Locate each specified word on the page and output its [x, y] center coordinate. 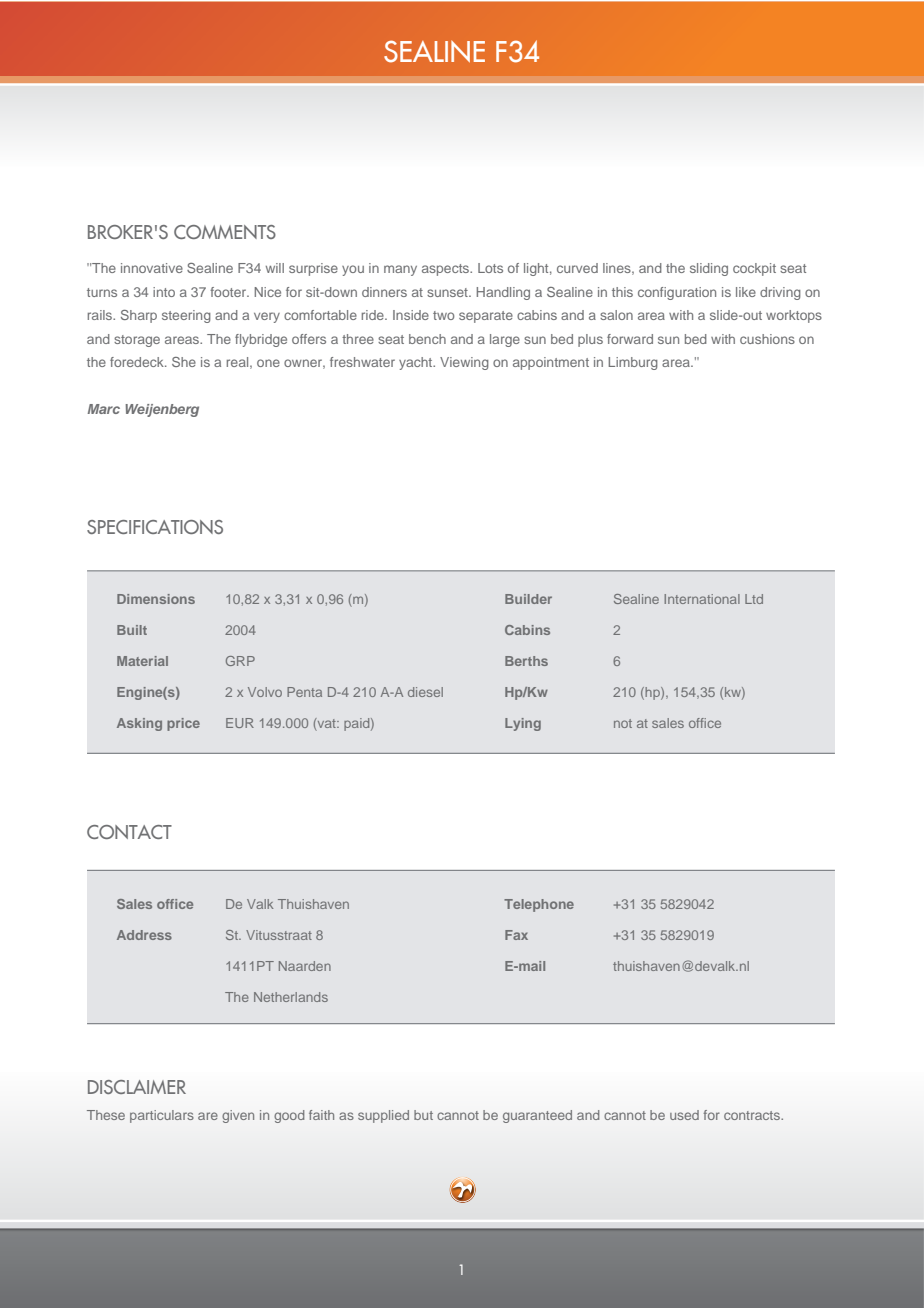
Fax [516, 935]
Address [144, 935]
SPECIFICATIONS [155, 527]
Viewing [464, 363]
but [423, 1115]
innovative [152, 268]
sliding [709, 269]
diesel [425, 692]
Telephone [539, 905]
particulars [162, 1116]
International [702, 599]
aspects [447, 270]
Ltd [754, 599]
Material [142, 661]
